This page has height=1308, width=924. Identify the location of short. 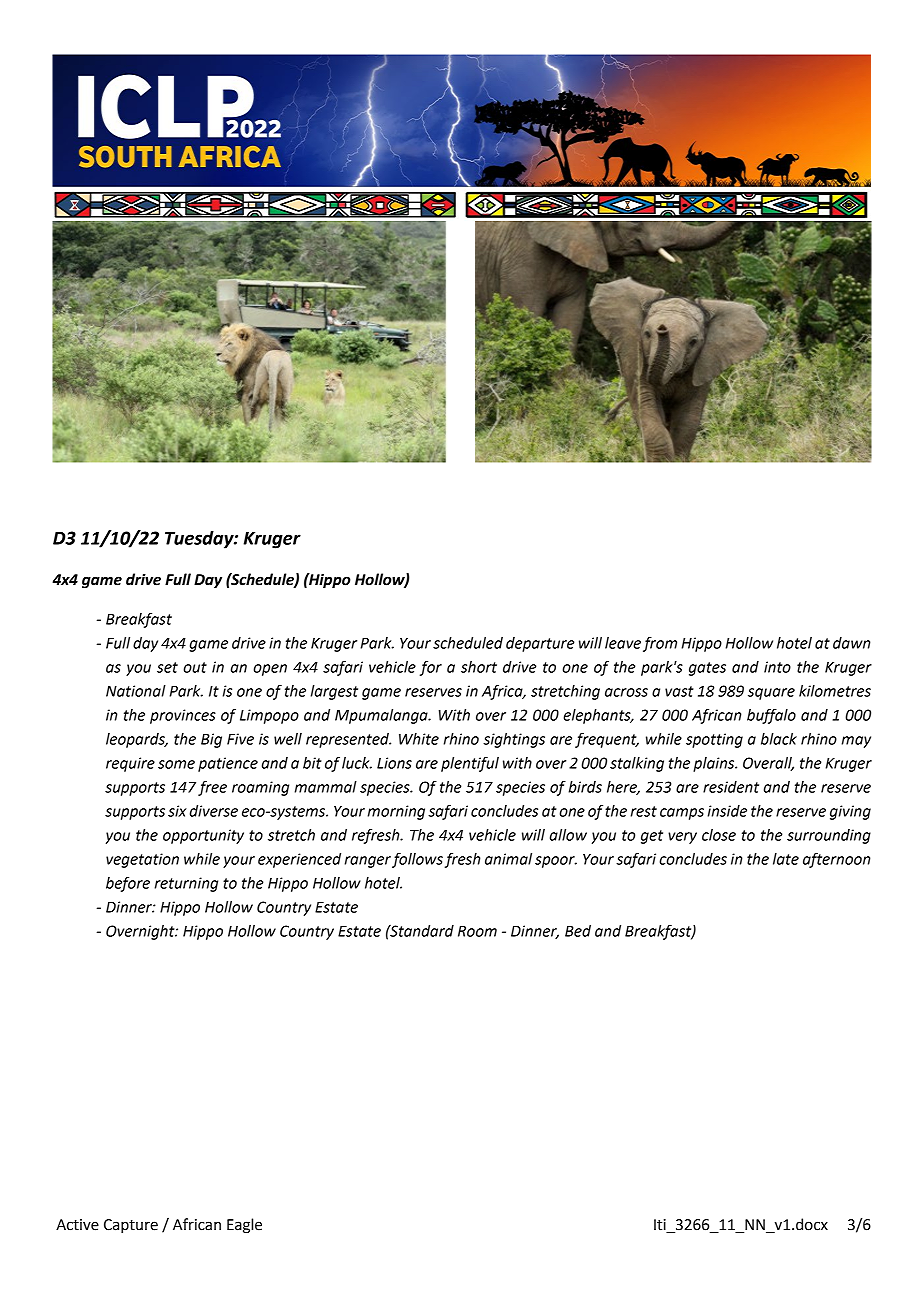
(479, 667).
